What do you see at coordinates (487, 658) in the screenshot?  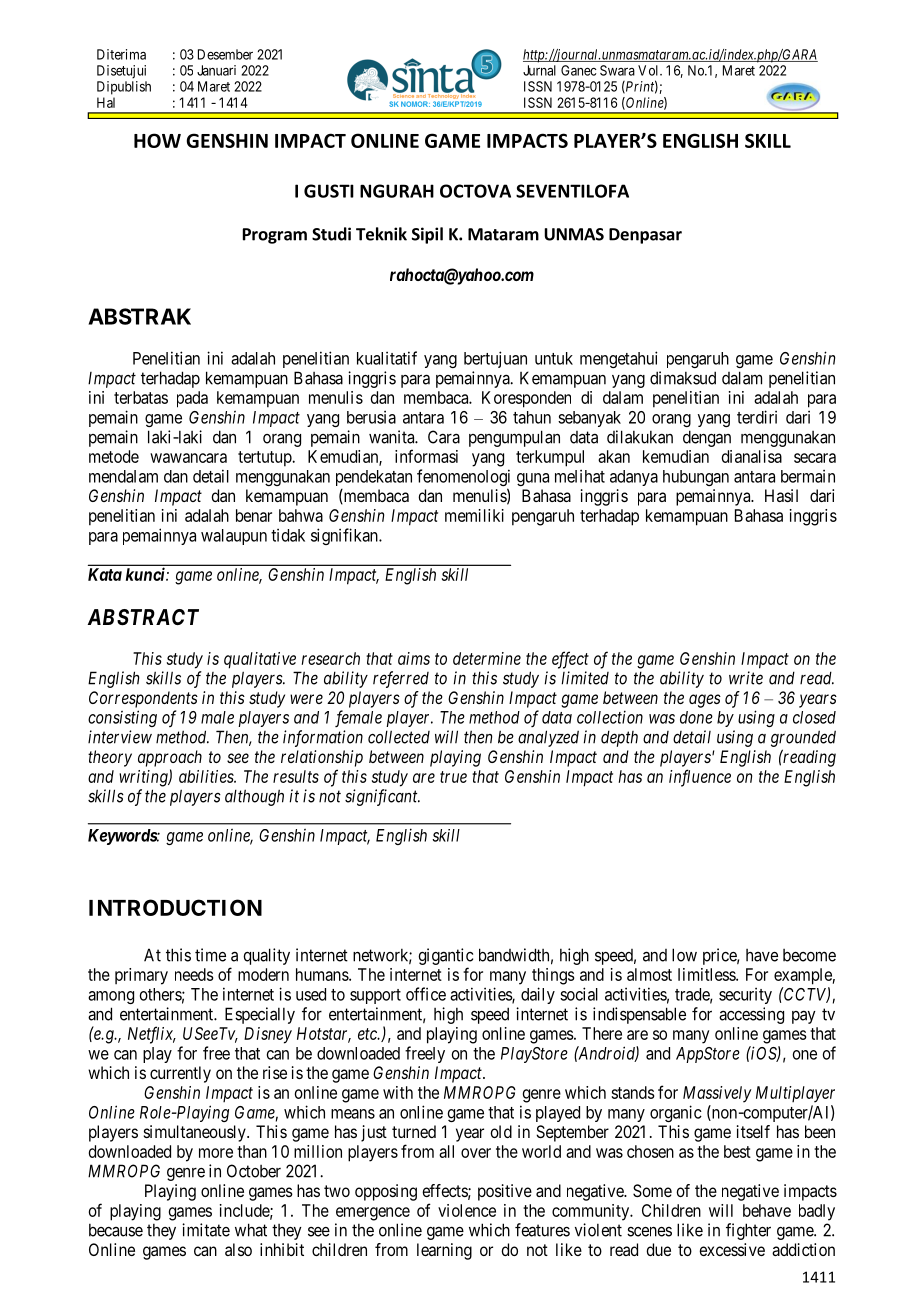 I see `determine` at bounding box center [487, 658].
